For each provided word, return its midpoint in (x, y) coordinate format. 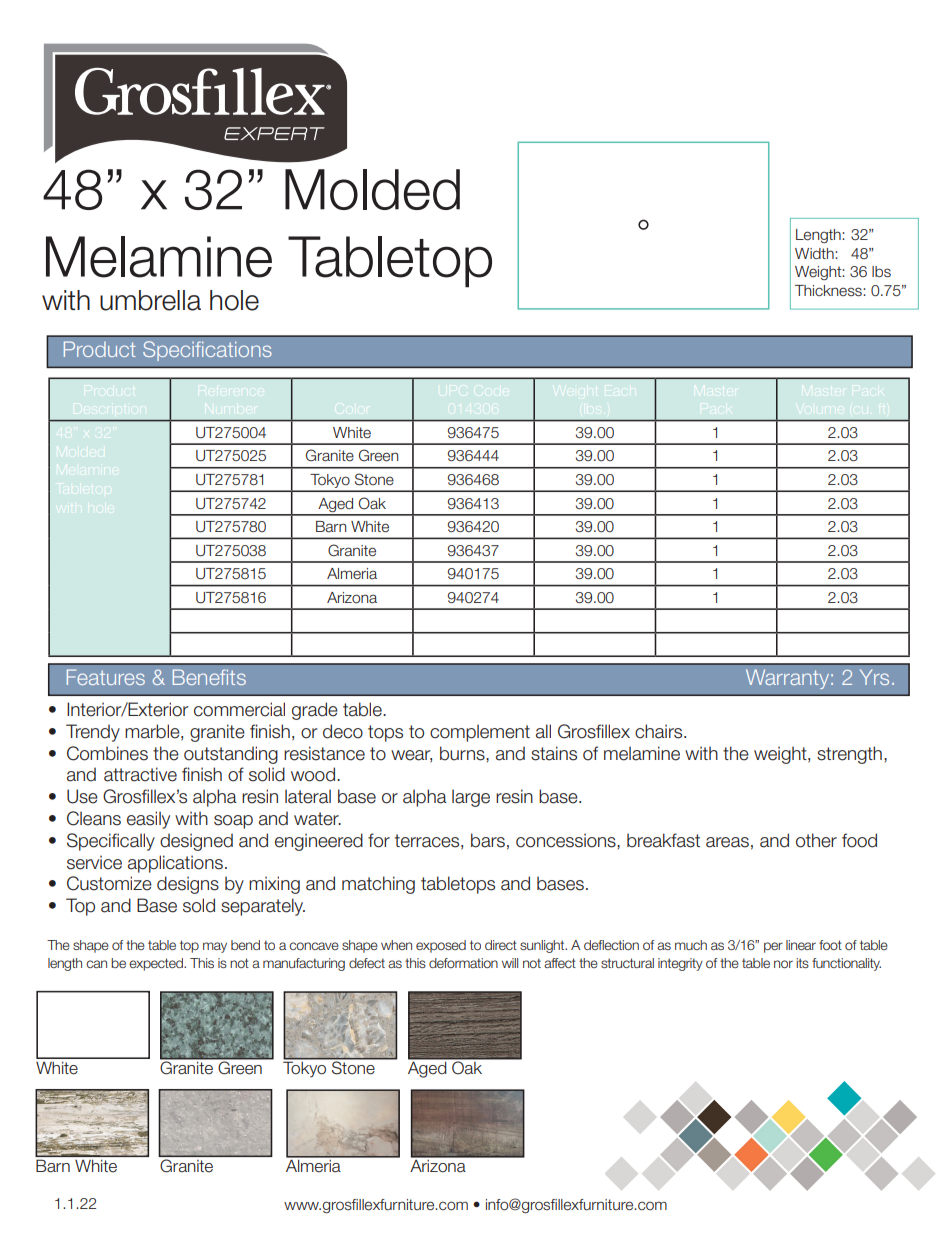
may (215, 947)
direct (501, 945)
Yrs (874, 677)
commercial (239, 709)
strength (849, 755)
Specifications (207, 351)
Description (110, 410)
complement (480, 733)
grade (315, 711)
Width (815, 253)
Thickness (829, 291)
